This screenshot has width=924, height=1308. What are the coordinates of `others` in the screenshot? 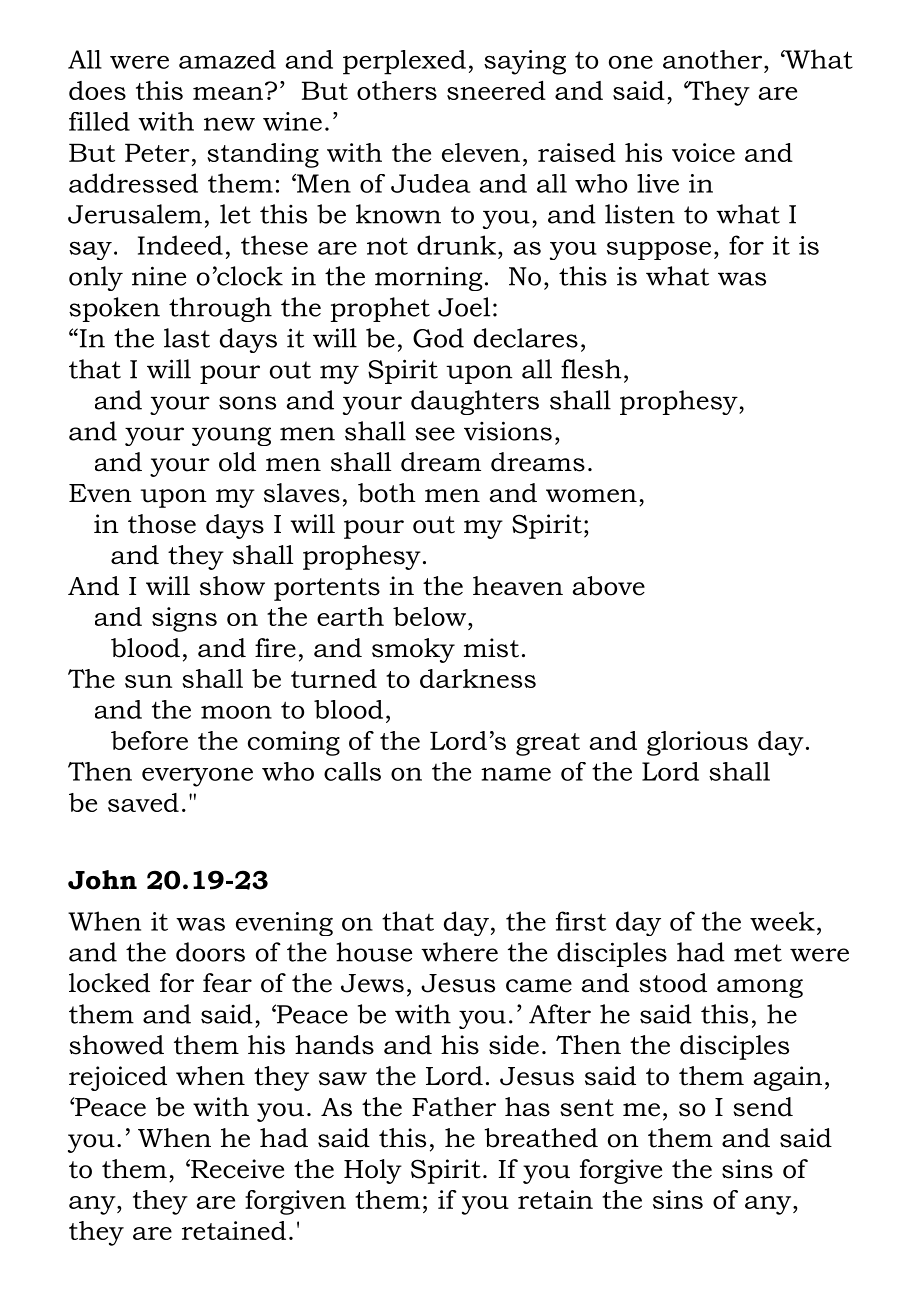 It's located at (397, 90).
